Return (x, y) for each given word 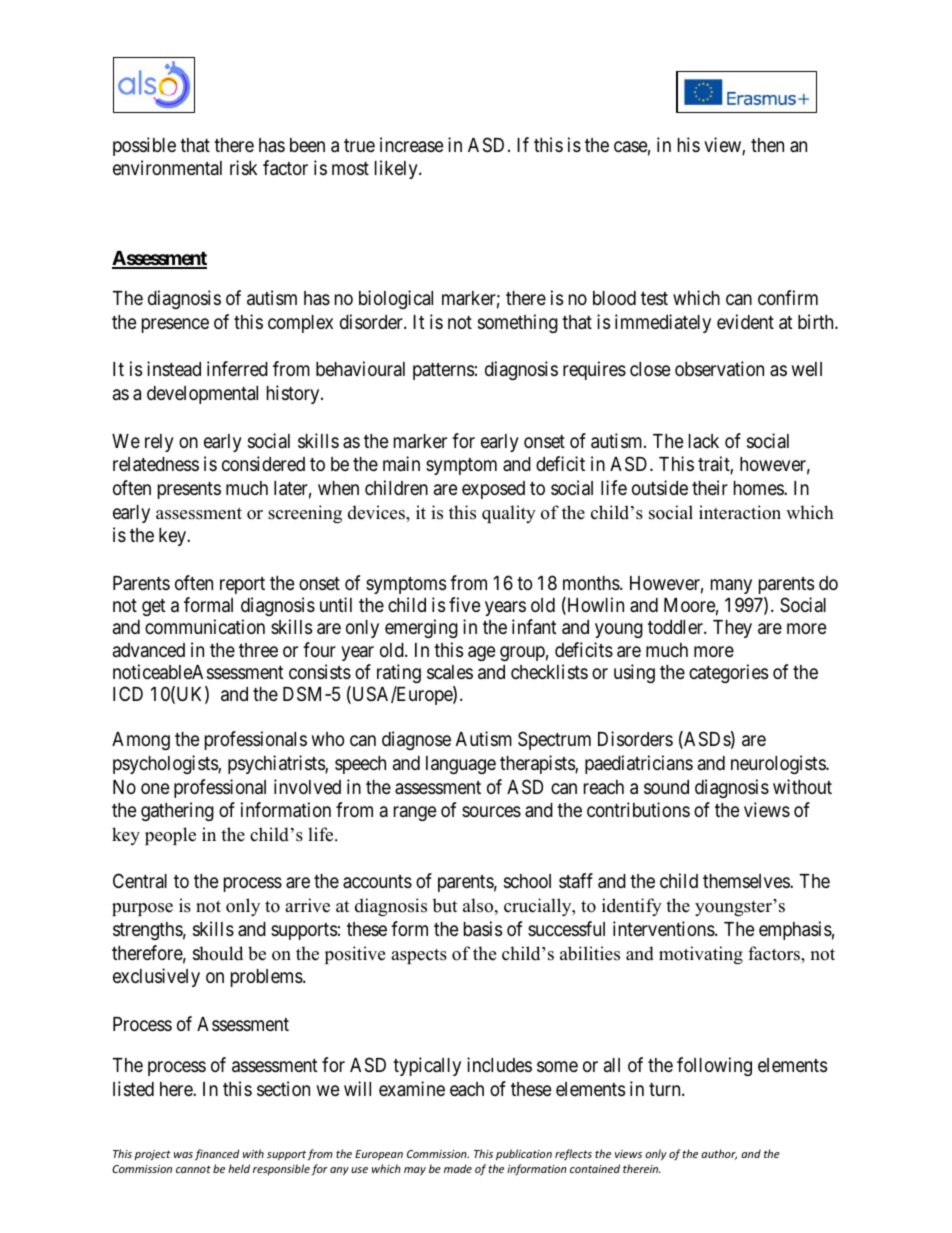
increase (412, 144)
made (458, 1168)
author (719, 1154)
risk (243, 167)
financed (217, 1154)
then (767, 145)
